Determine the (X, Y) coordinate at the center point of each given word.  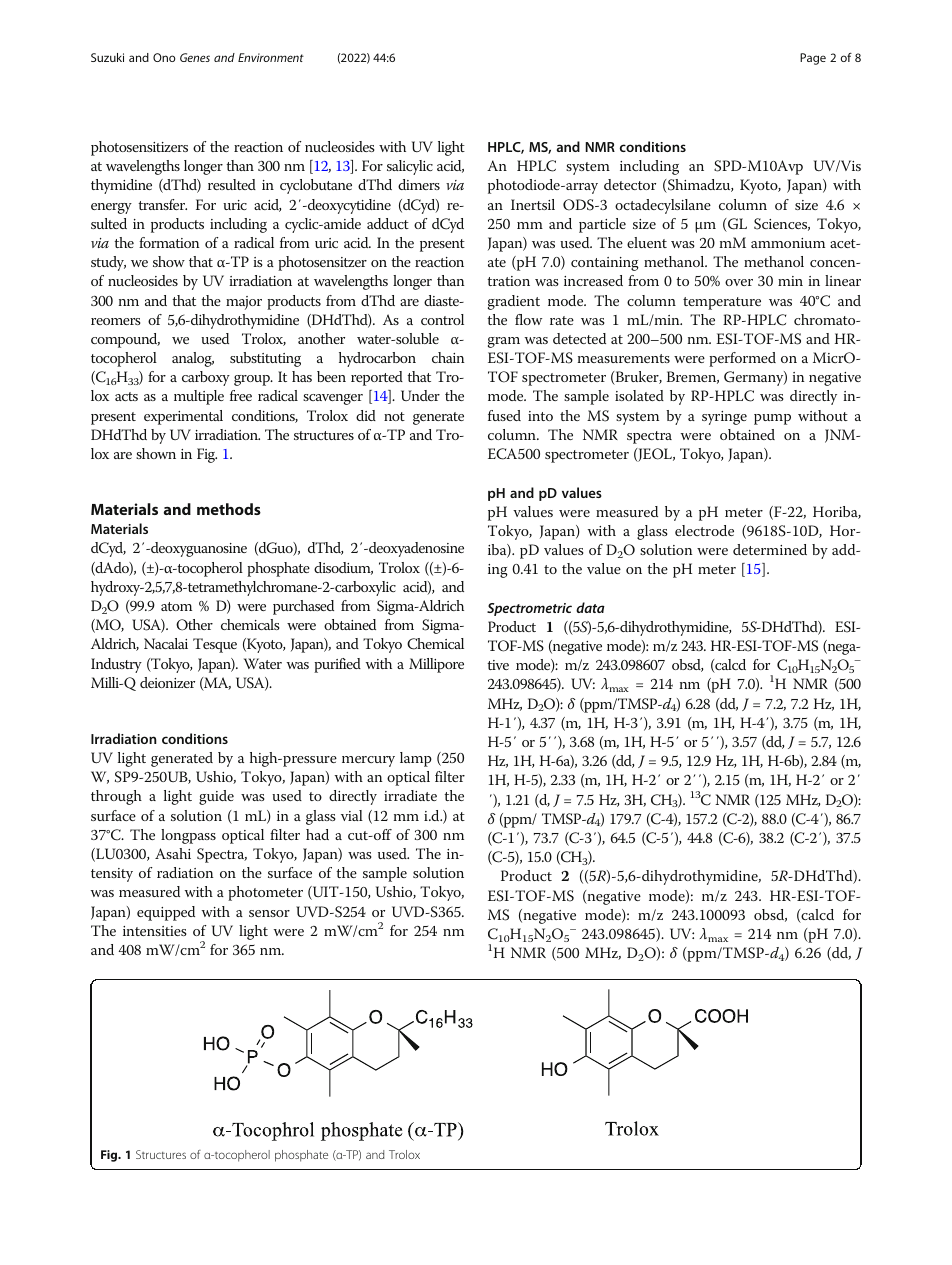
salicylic (410, 167)
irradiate (410, 795)
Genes (195, 57)
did (366, 415)
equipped (166, 913)
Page (813, 59)
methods (229, 509)
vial (352, 815)
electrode (704, 530)
